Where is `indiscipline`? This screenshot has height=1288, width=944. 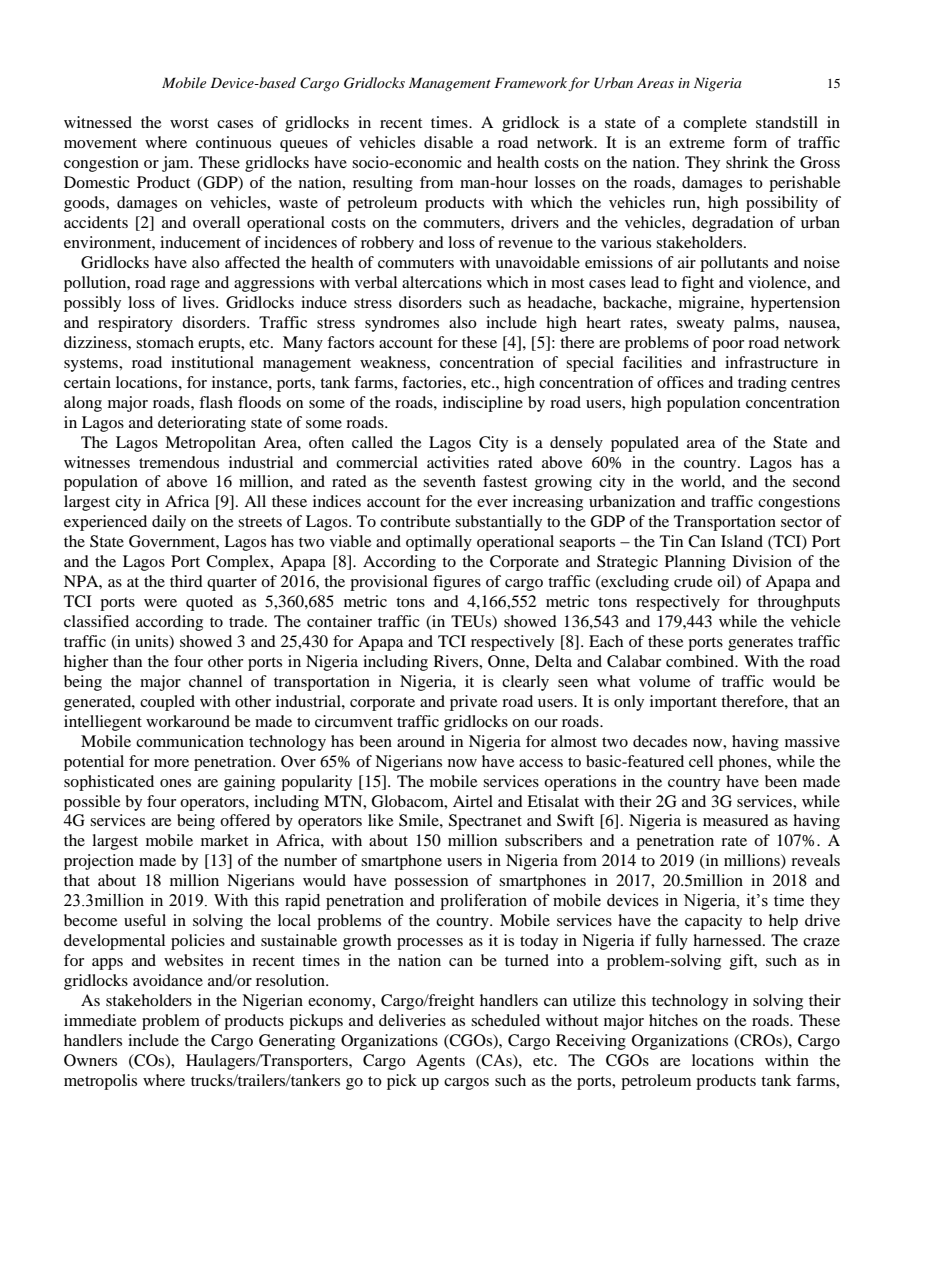
indiscipline is located at coordinates (483, 404).
